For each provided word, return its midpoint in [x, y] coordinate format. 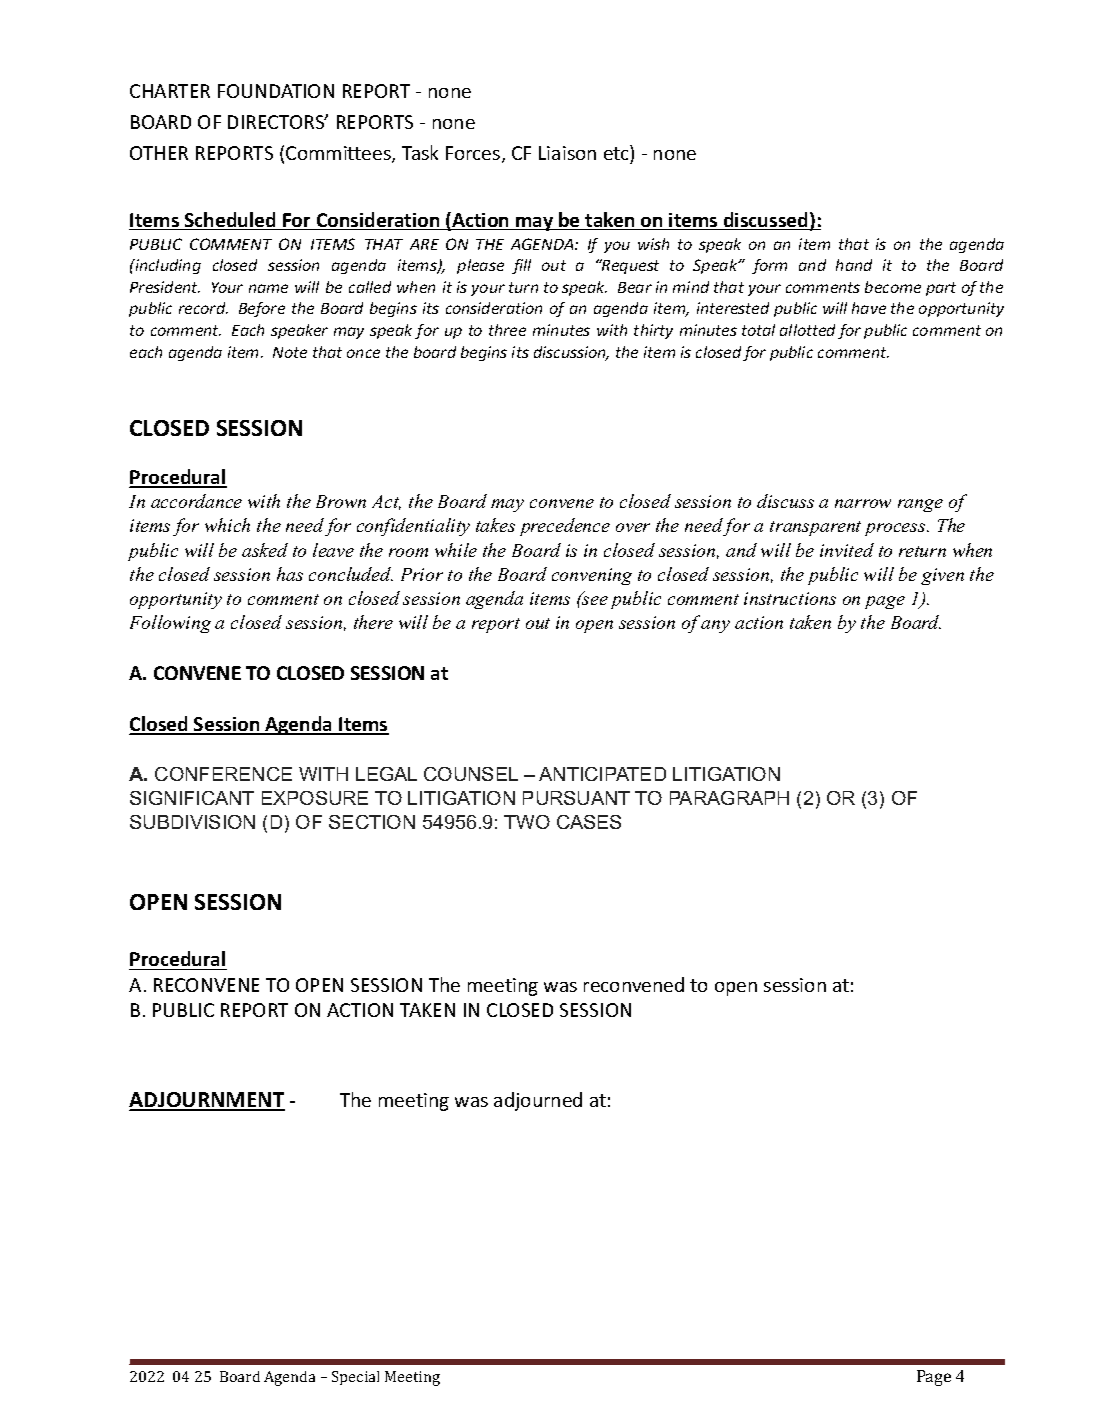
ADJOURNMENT [207, 1101]
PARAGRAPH [729, 798]
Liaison [567, 153]
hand [854, 265]
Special [355, 1378]
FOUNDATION [276, 91]
